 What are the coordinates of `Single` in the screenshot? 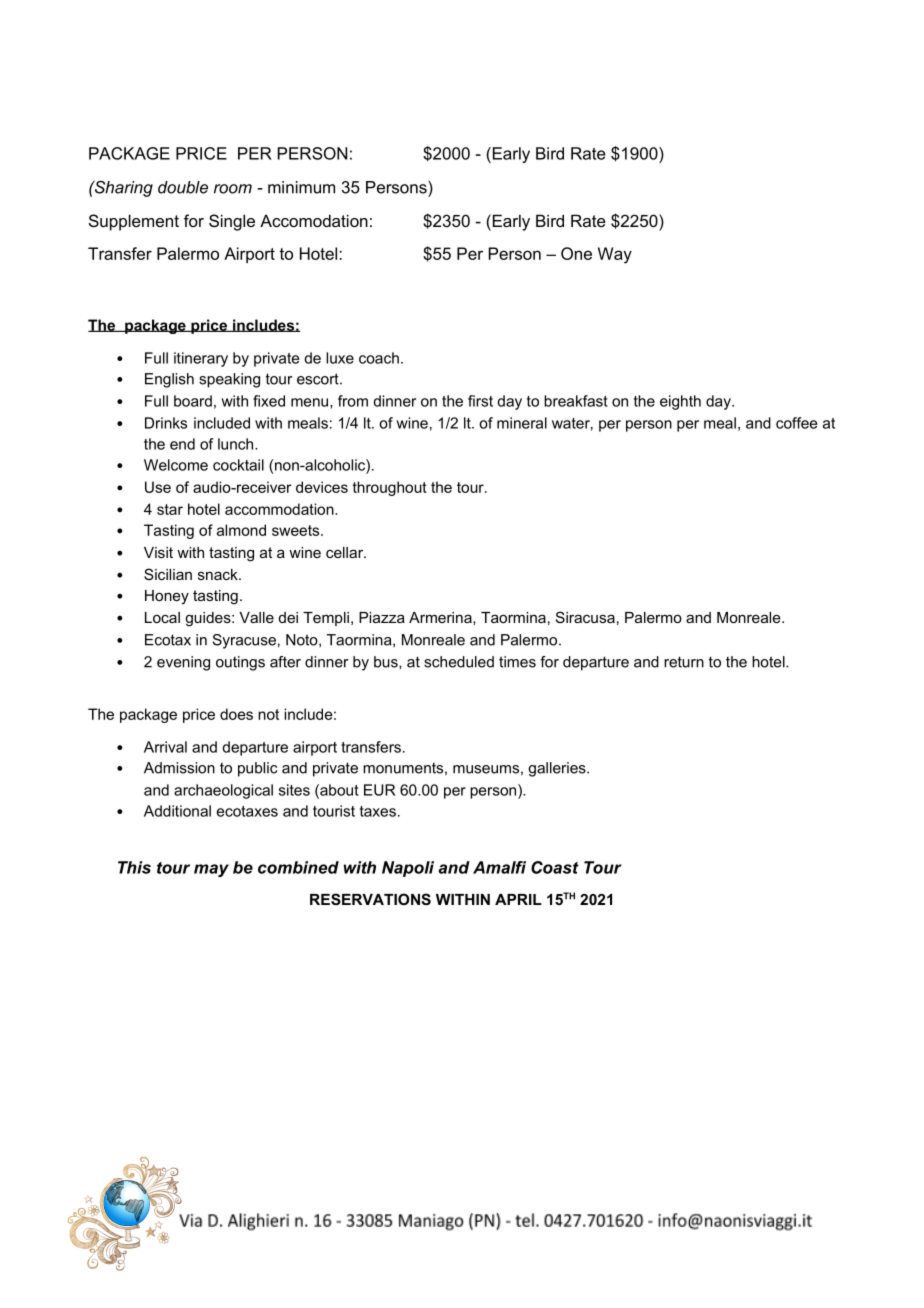 It's located at (232, 222).
